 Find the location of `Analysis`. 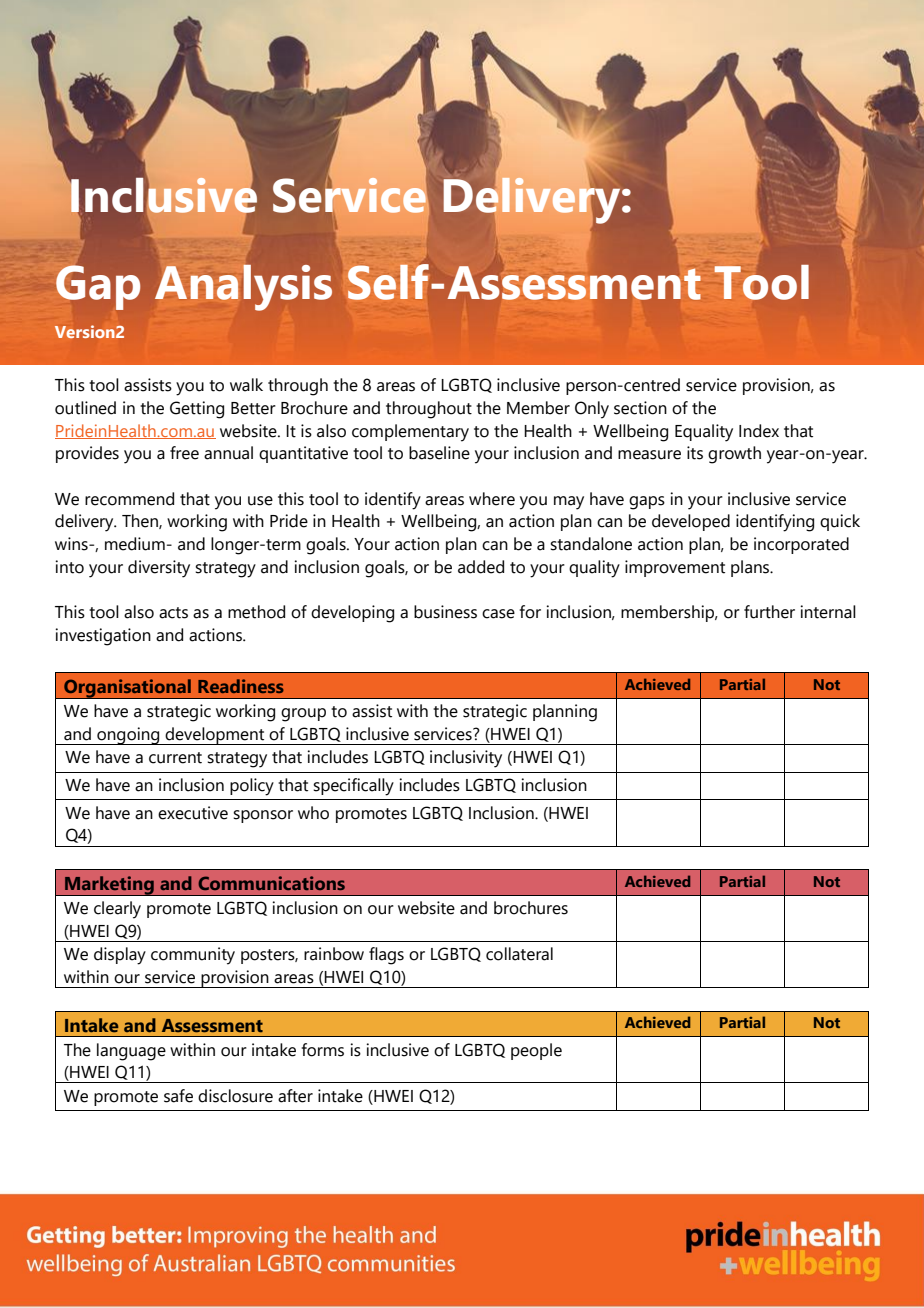

Analysis is located at coordinates (243, 287).
